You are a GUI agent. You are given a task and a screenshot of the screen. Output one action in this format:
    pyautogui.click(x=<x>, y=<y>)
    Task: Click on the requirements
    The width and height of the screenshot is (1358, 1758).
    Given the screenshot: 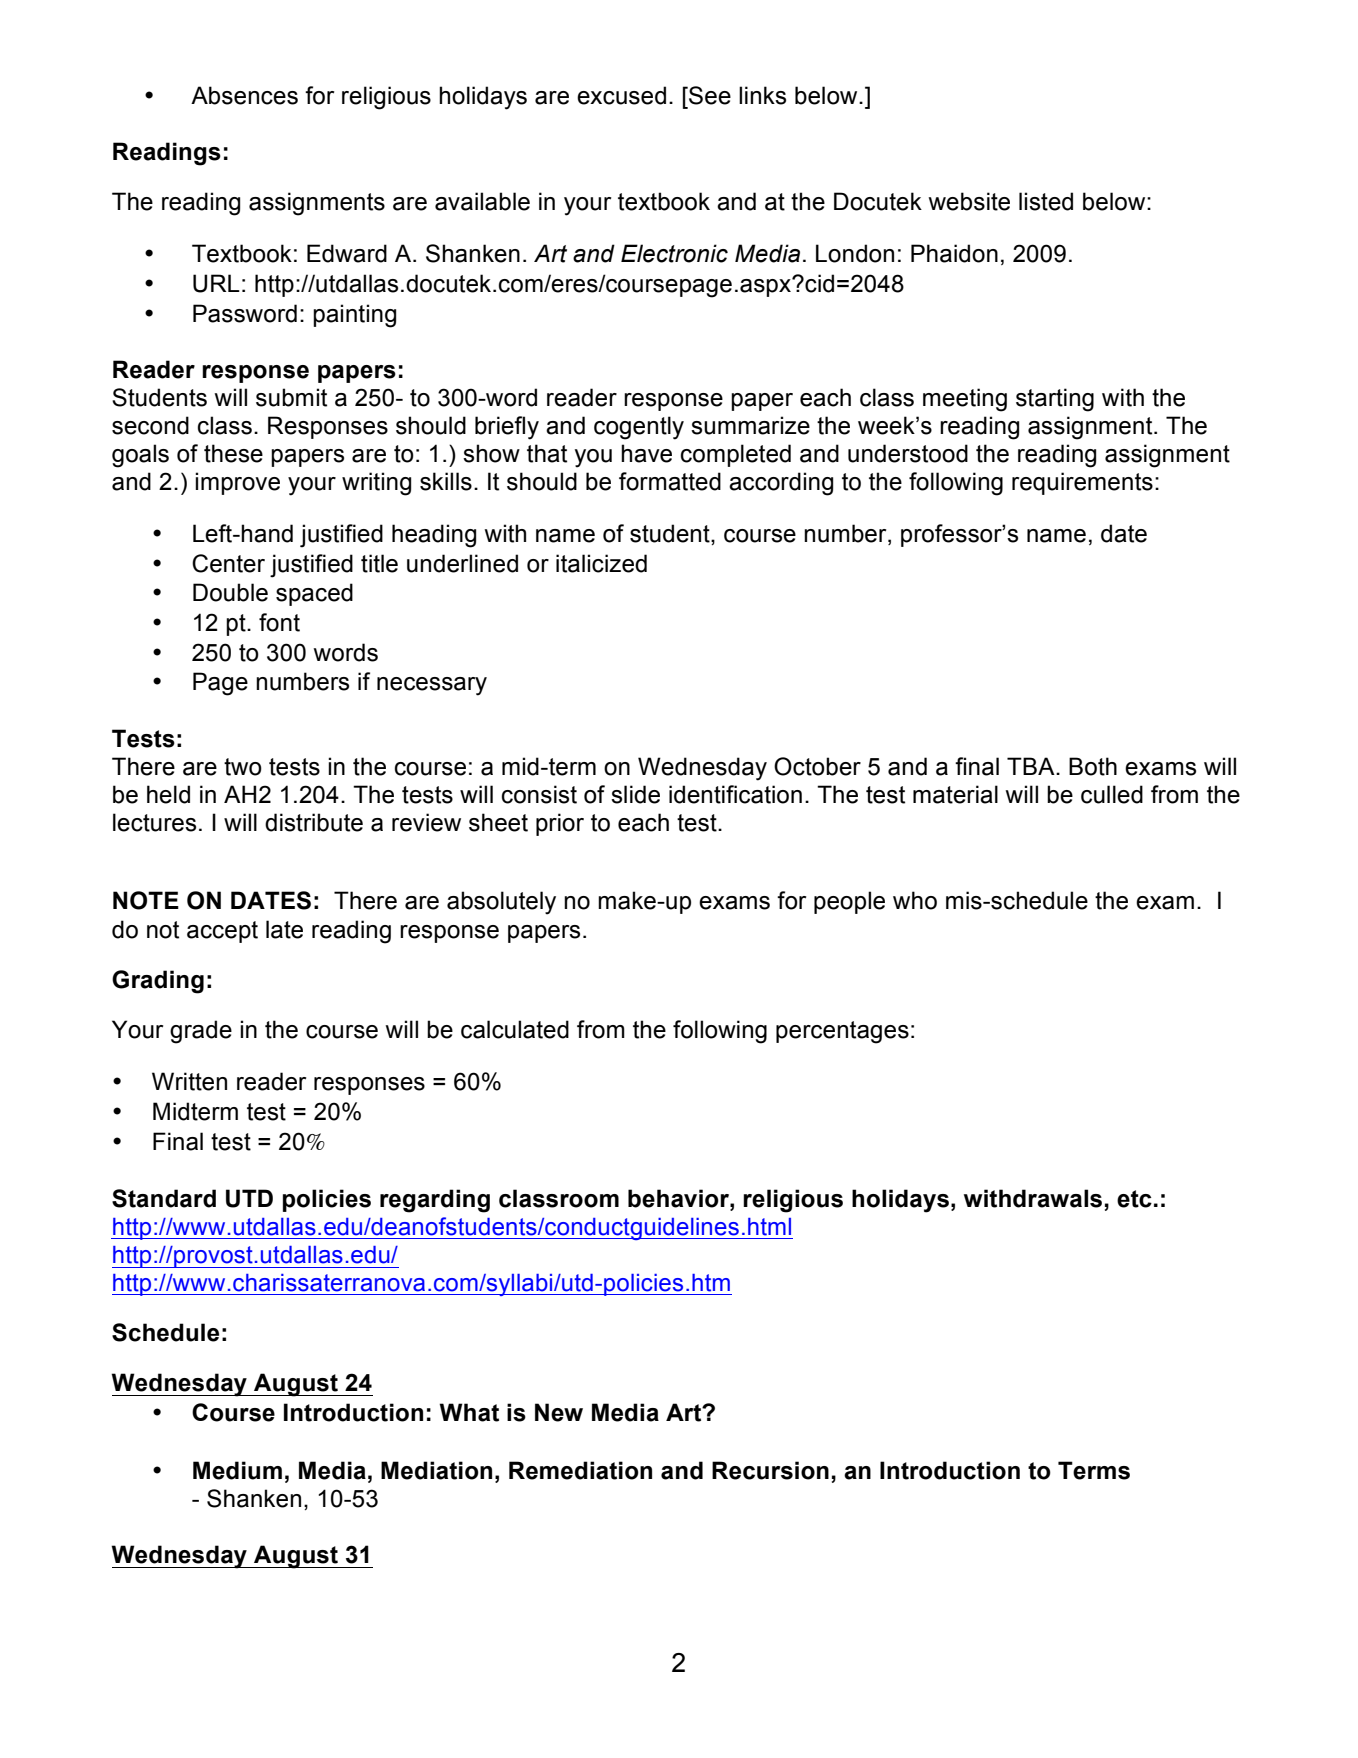 What is the action you would take?
    pyautogui.click(x=1082, y=483)
